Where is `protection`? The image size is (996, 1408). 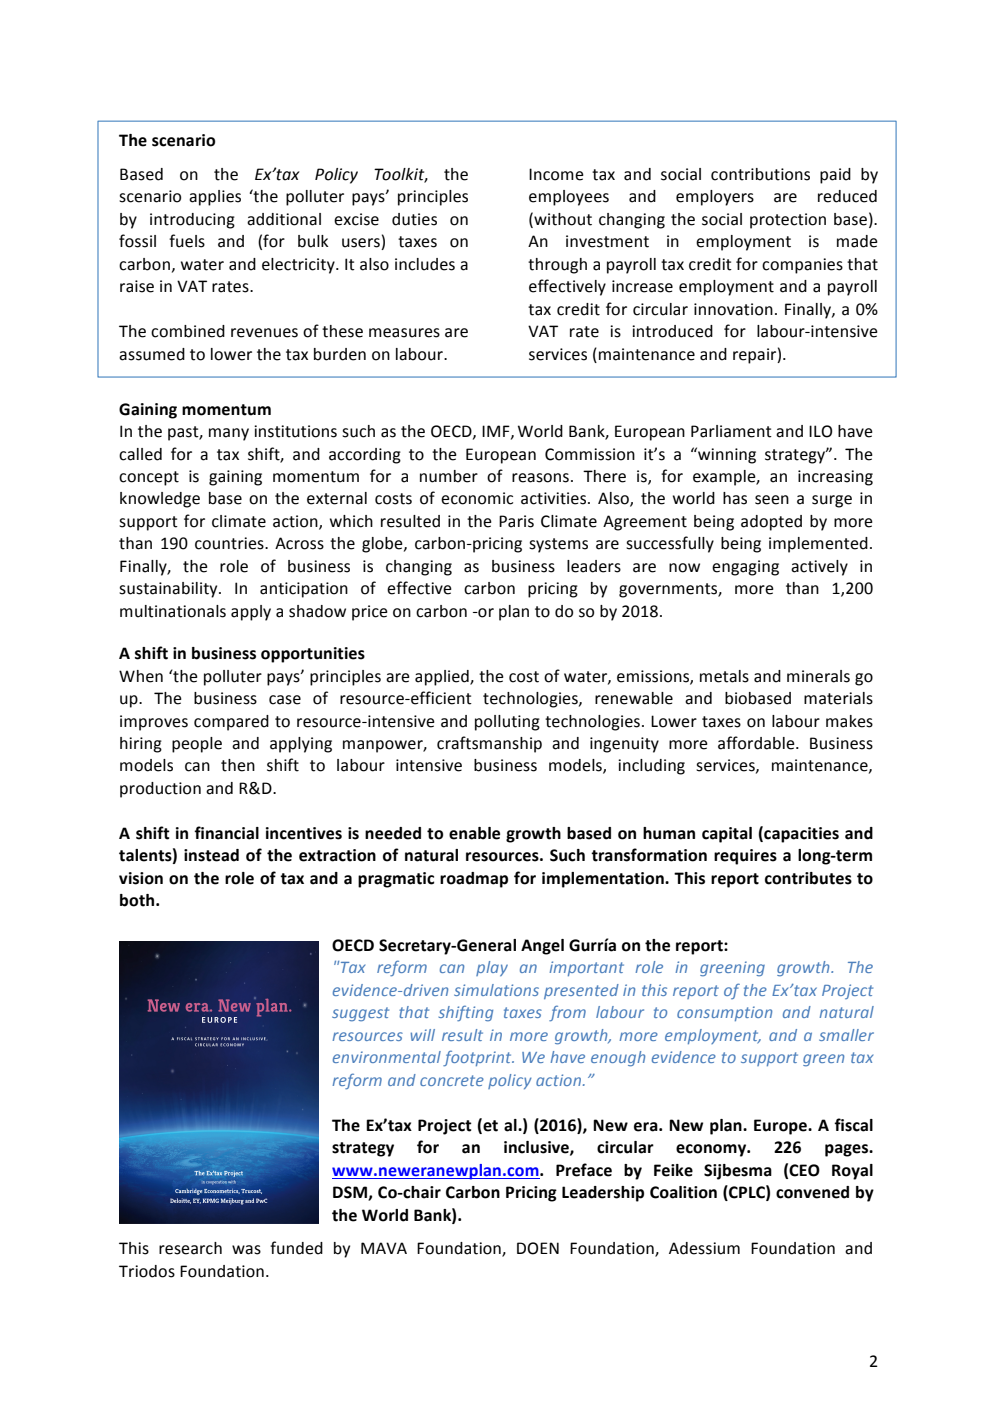
protection is located at coordinates (788, 221).
